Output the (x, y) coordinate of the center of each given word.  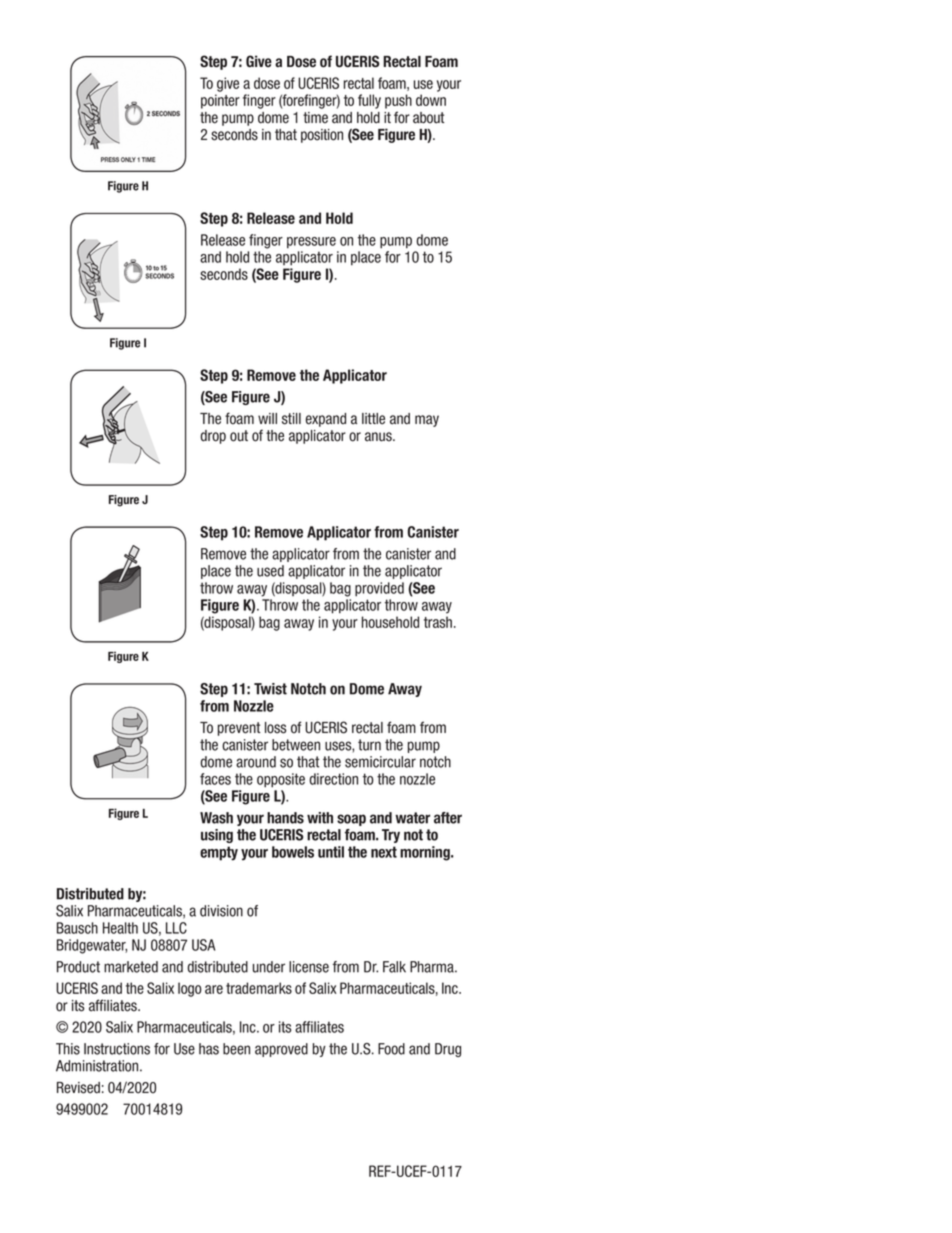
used (270, 571)
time (315, 118)
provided (379, 589)
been (236, 1049)
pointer (220, 101)
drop (213, 437)
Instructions (117, 1049)
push (398, 101)
